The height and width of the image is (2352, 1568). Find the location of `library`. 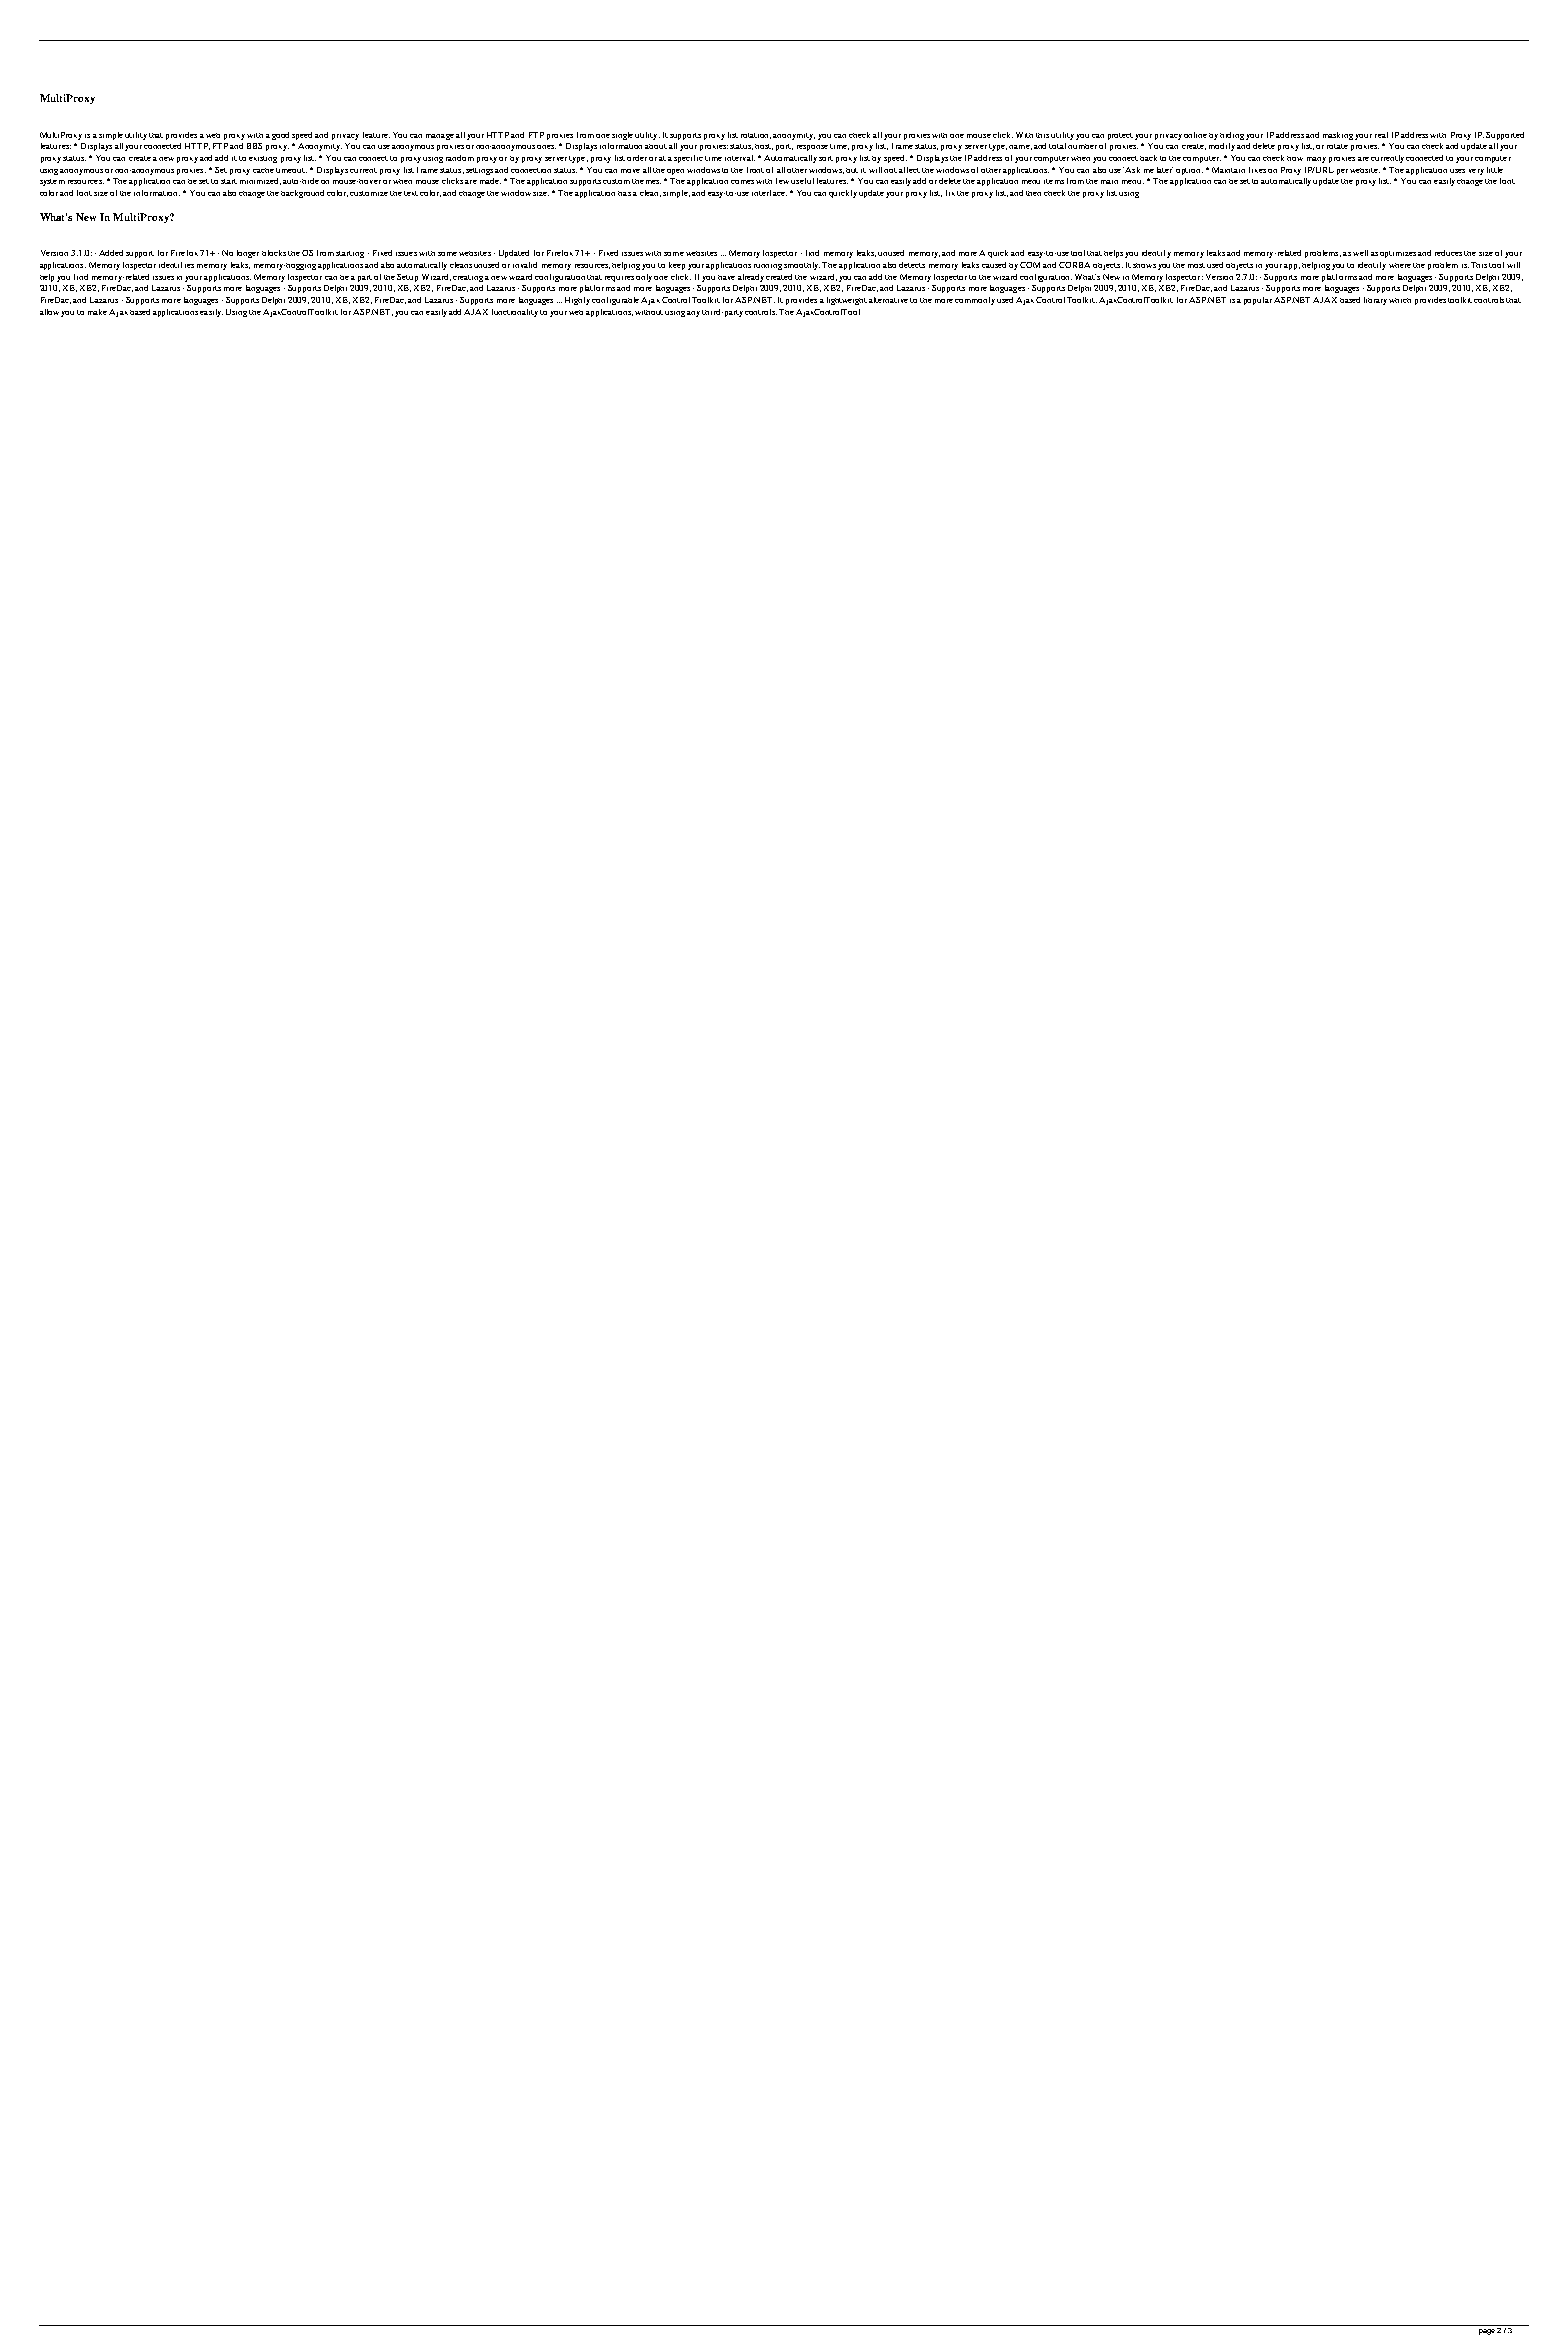

library is located at coordinates (1375, 301).
